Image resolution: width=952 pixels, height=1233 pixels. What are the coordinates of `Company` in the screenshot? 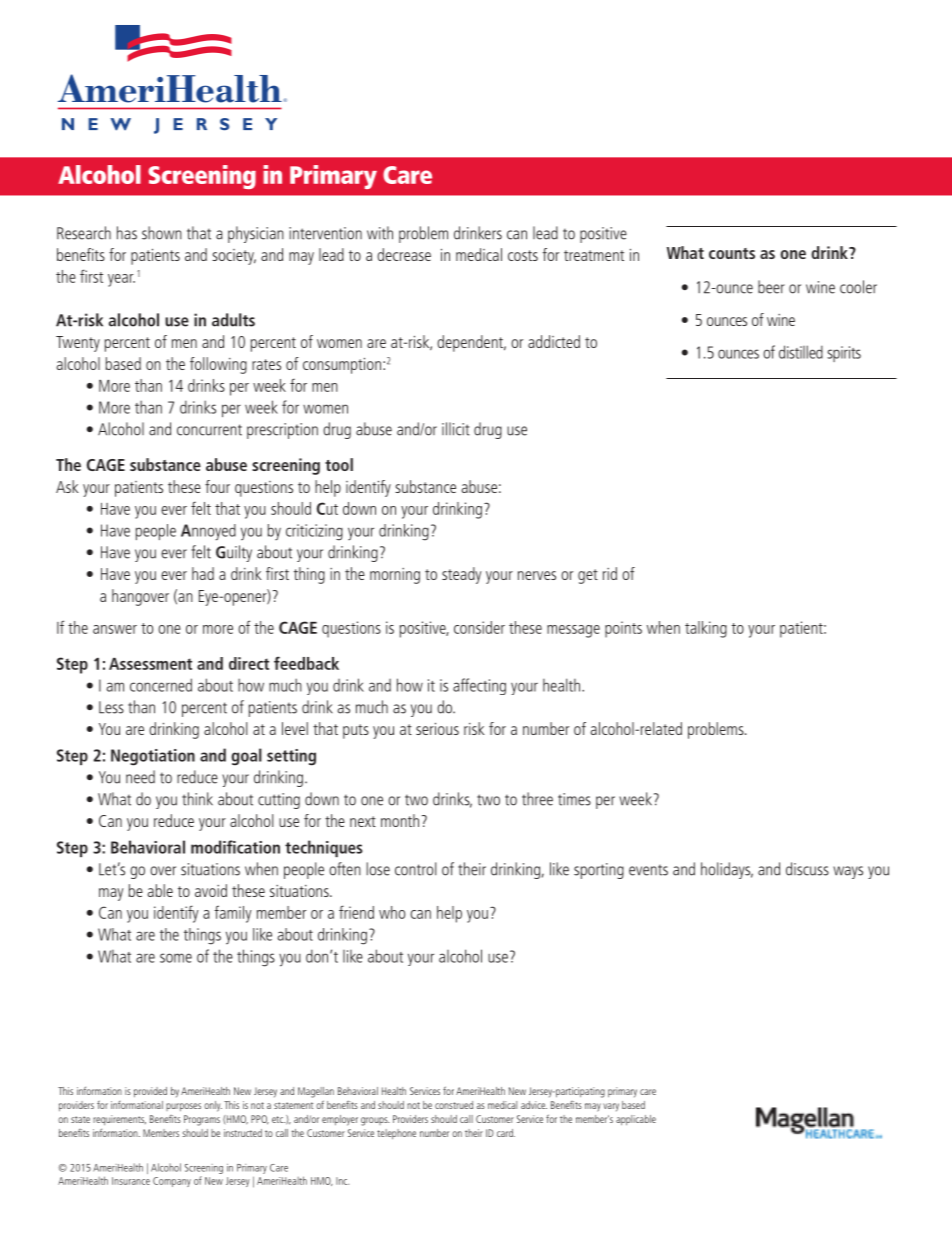 It's located at (172, 1182).
